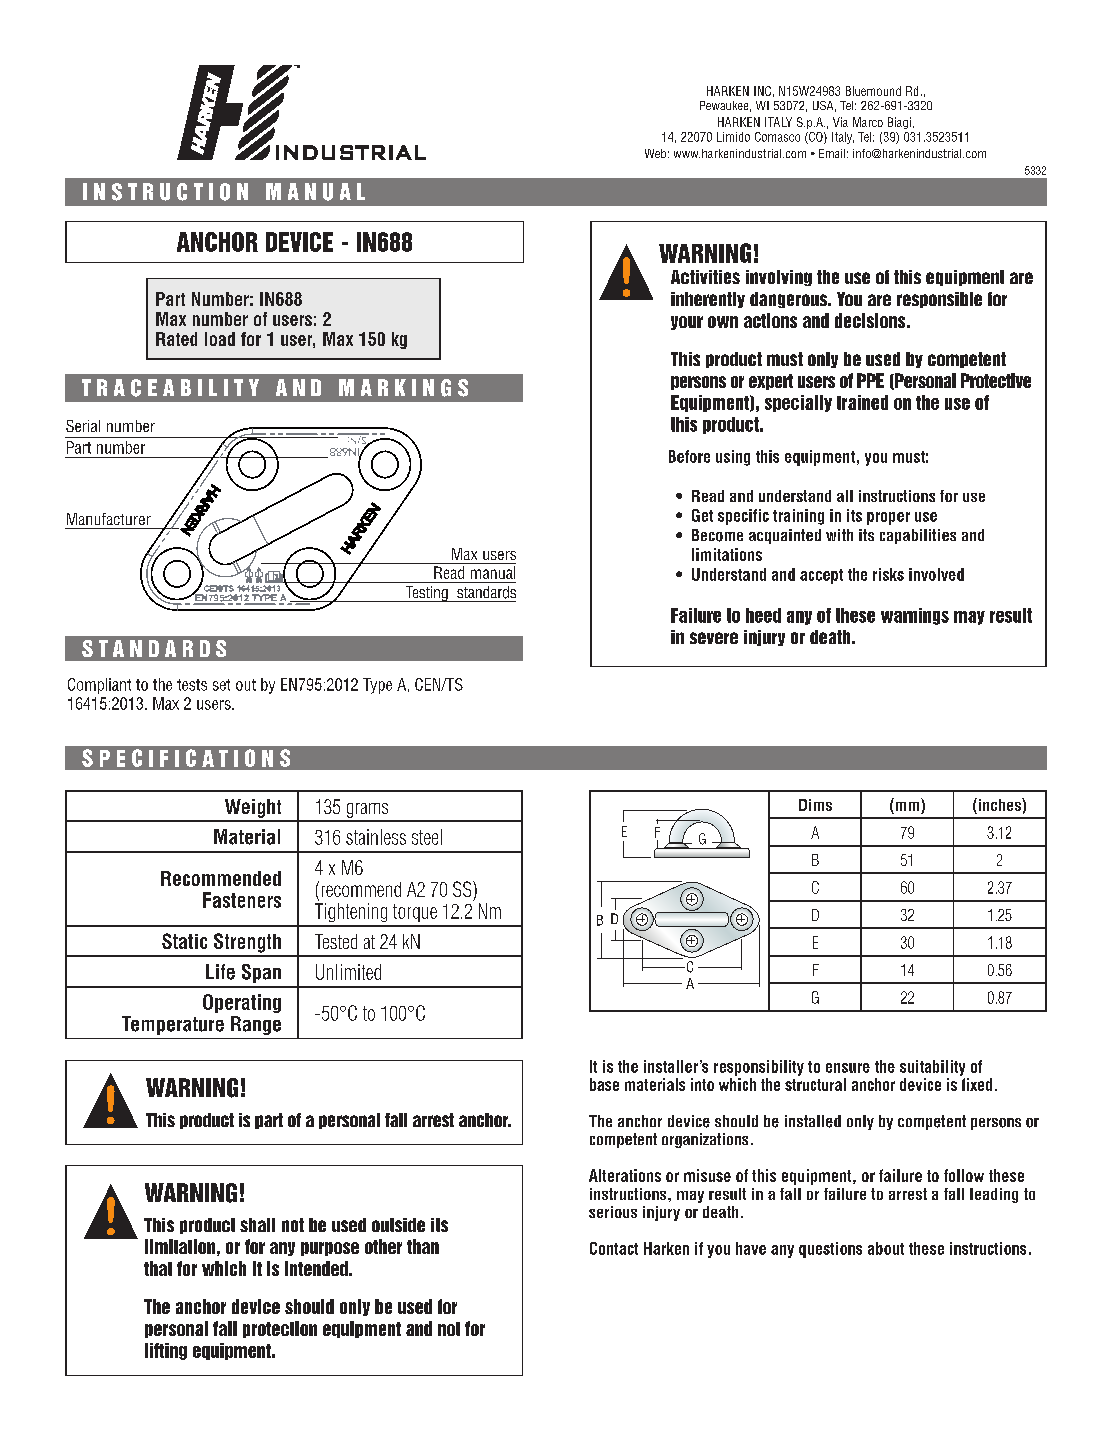  Describe the element at coordinates (815, 805) in the document. I see `Dims` at that location.
